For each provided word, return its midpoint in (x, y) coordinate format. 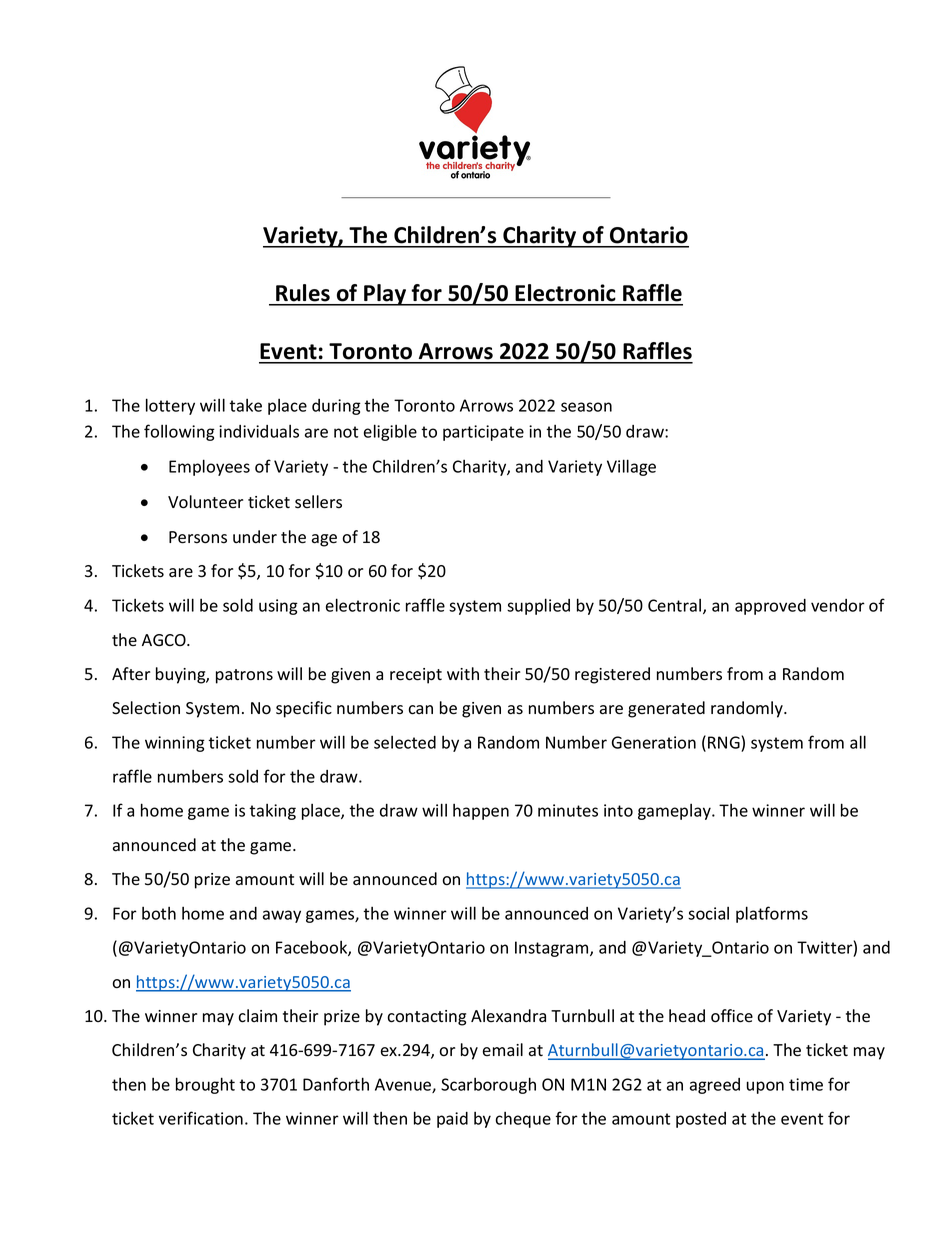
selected (405, 742)
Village (631, 467)
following (179, 432)
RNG (724, 742)
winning (175, 744)
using (278, 607)
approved (770, 607)
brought (205, 1085)
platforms (772, 914)
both (159, 913)
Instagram (553, 949)
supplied (538, 606)
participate (483, 433)
